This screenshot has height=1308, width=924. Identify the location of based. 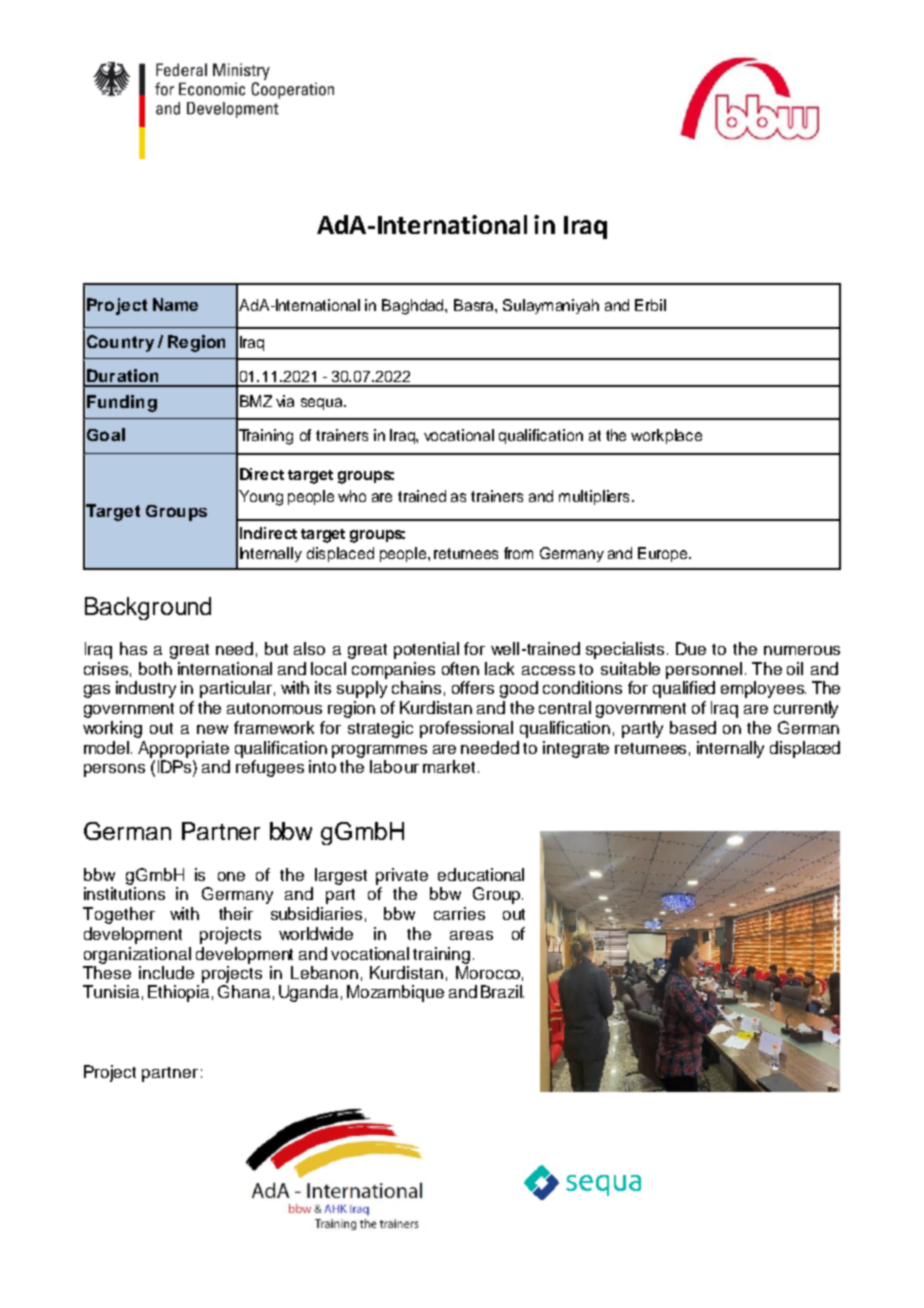
(693, 727).
